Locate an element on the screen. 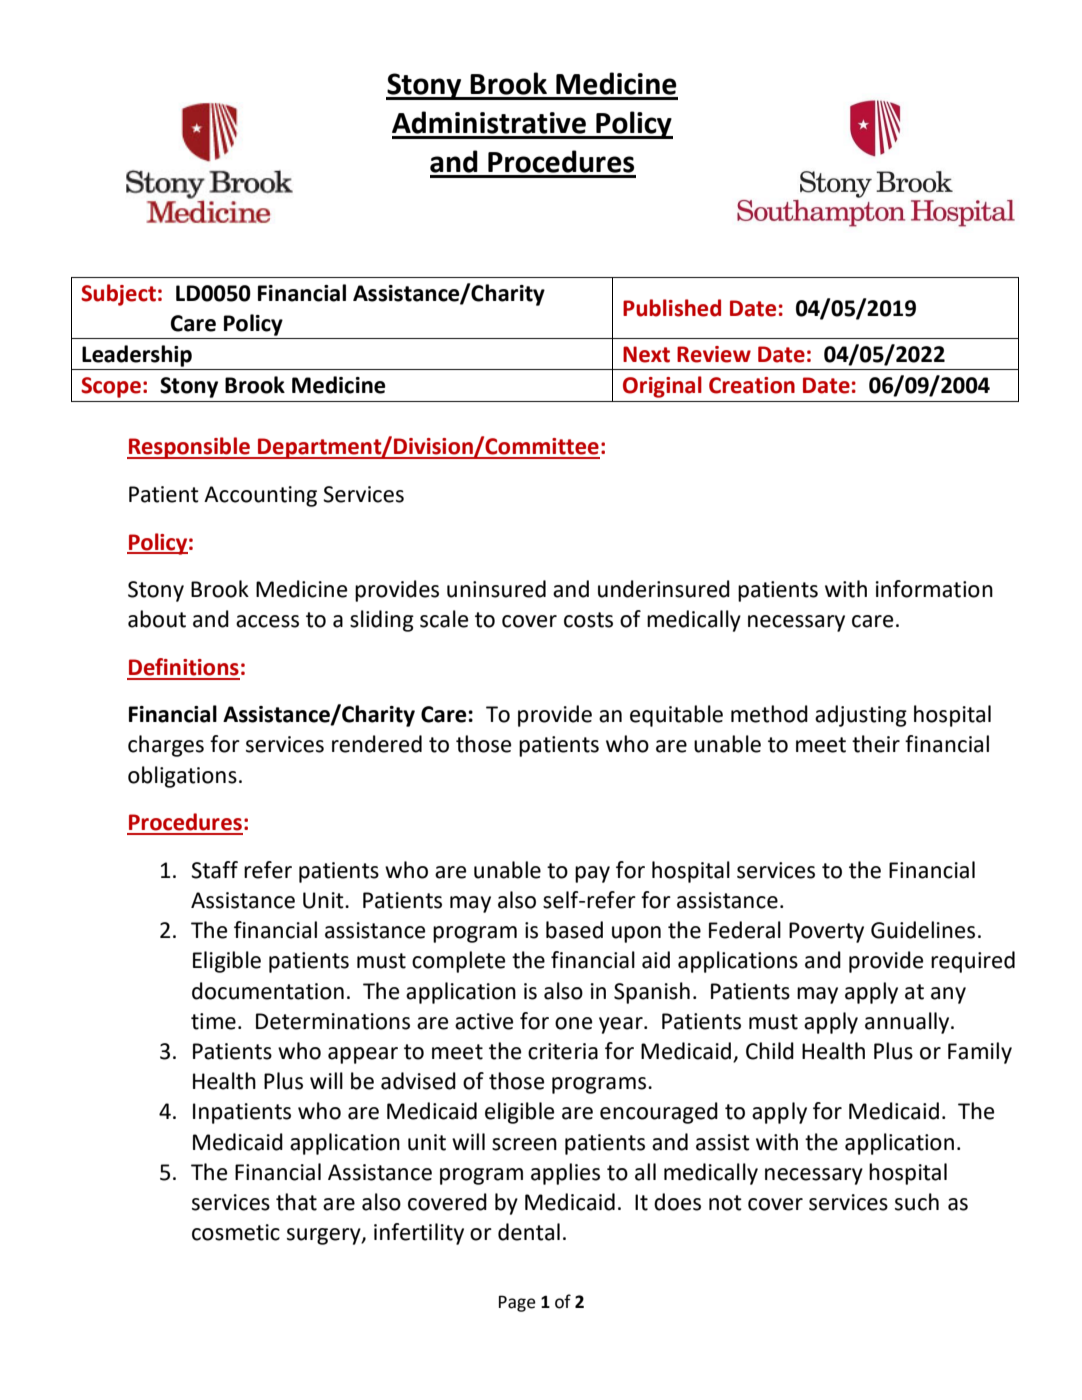  Leadership is located at coordinates (137, 356).
